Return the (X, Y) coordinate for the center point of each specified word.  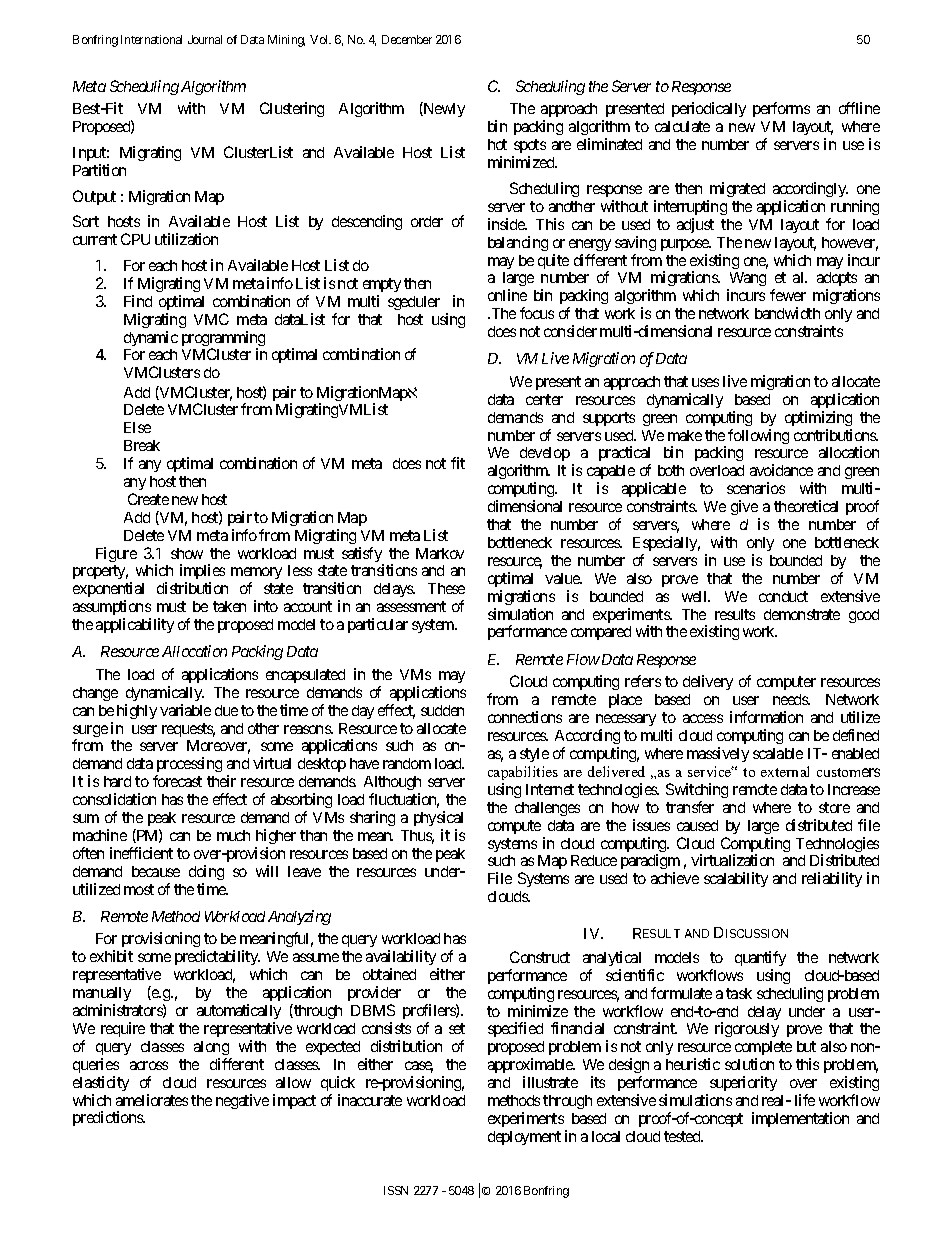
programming (223, 340)
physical (438, 818)
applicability (135, 625)
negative (242, 1101)
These (446, 588)
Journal (205, 39)
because (156, 871)
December (407, 39)
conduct (783, 596)
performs (781, 109)
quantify (760, 958)
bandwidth (787, 313)
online (507, 295)
